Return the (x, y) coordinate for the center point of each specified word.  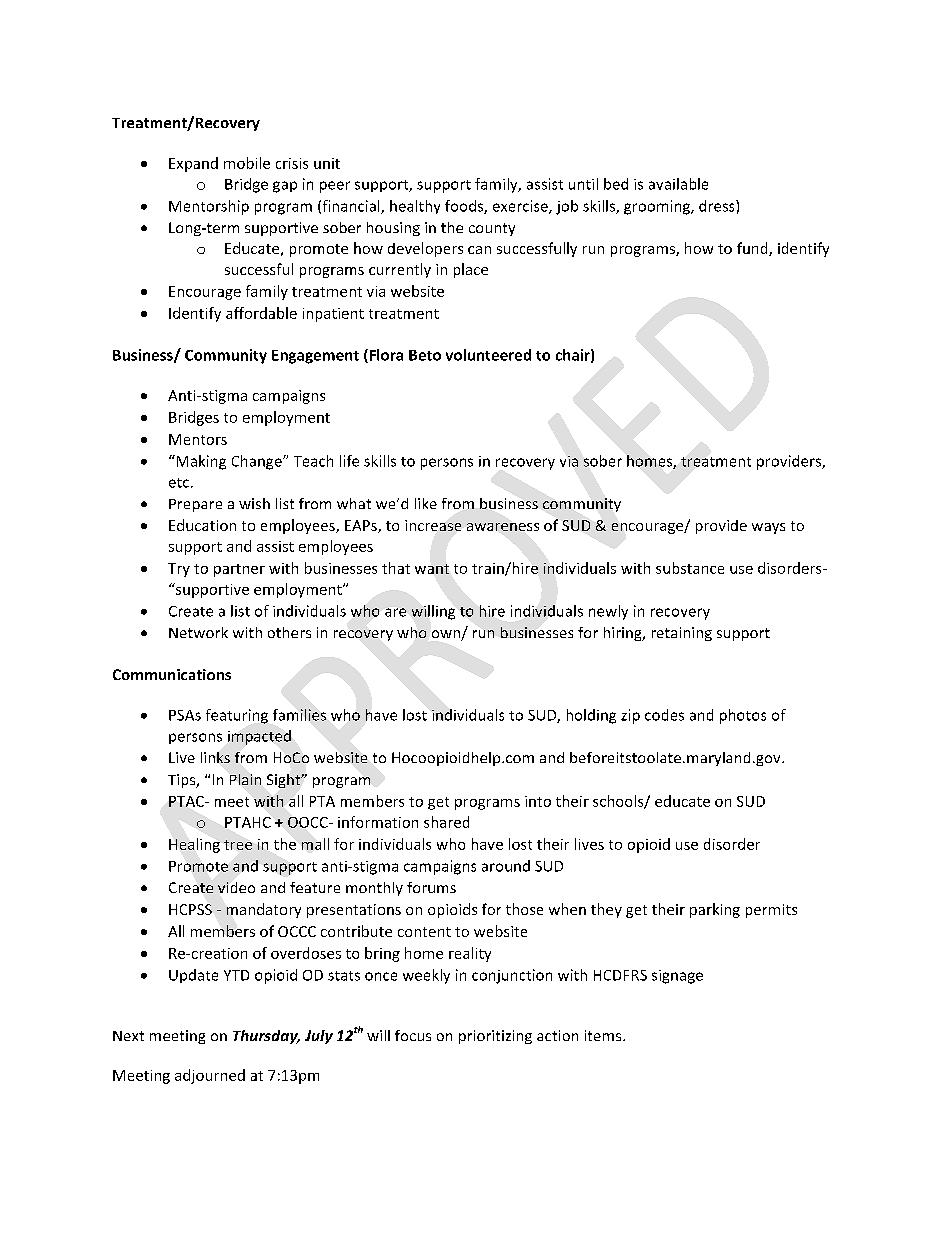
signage (677, 977)
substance (690, 568)
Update (193, 976)
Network (198, 632)
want (432, 569)
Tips (183, 781)
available (678, 184)
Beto (425, 355)
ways (768, 528)
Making (200, 462)
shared (446, 822)
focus (413, 1035)
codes (664, 715)
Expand (193, 164)
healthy (415, 207)
